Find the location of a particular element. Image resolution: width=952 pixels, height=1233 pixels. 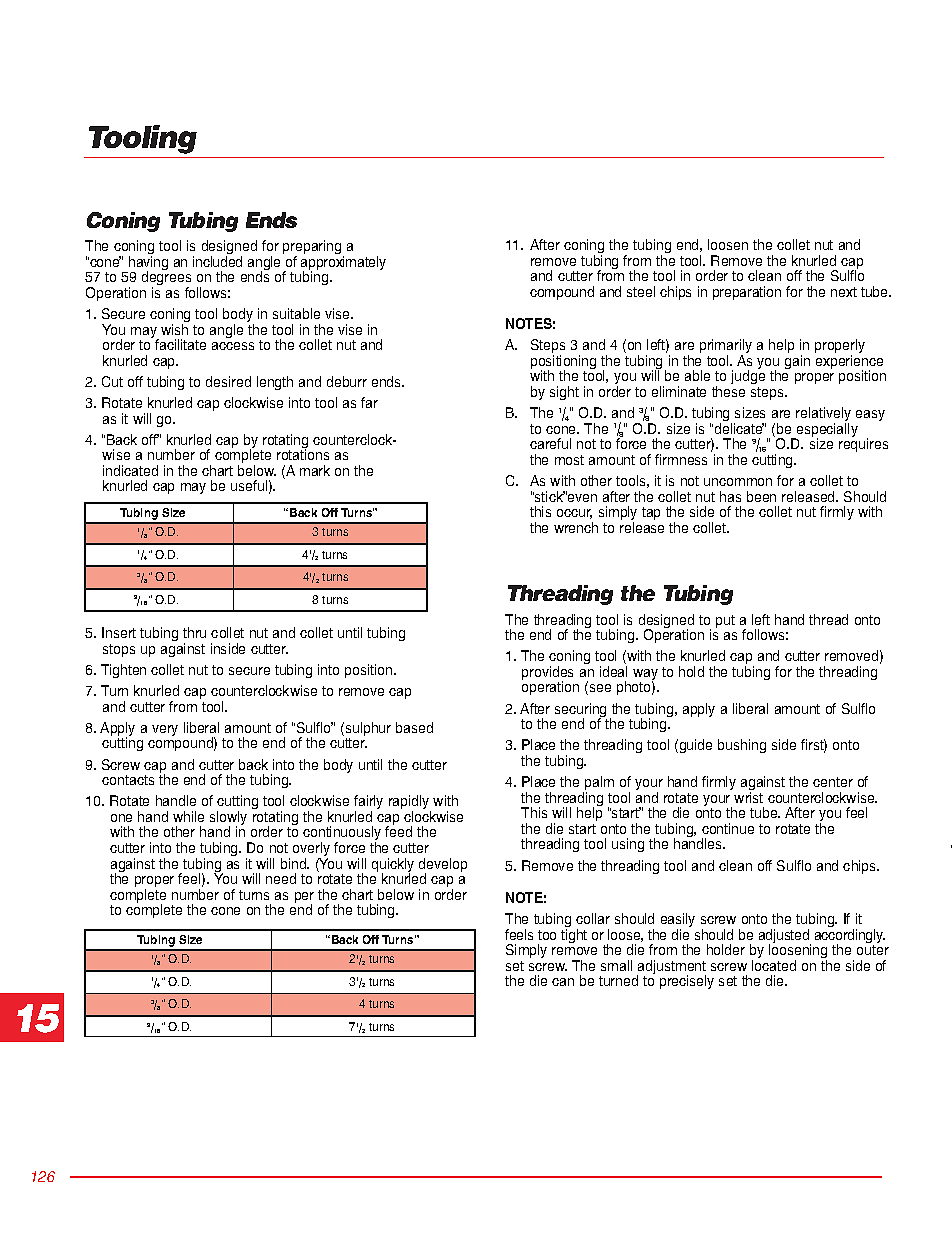

steel is located at coordinates (641, 291).
